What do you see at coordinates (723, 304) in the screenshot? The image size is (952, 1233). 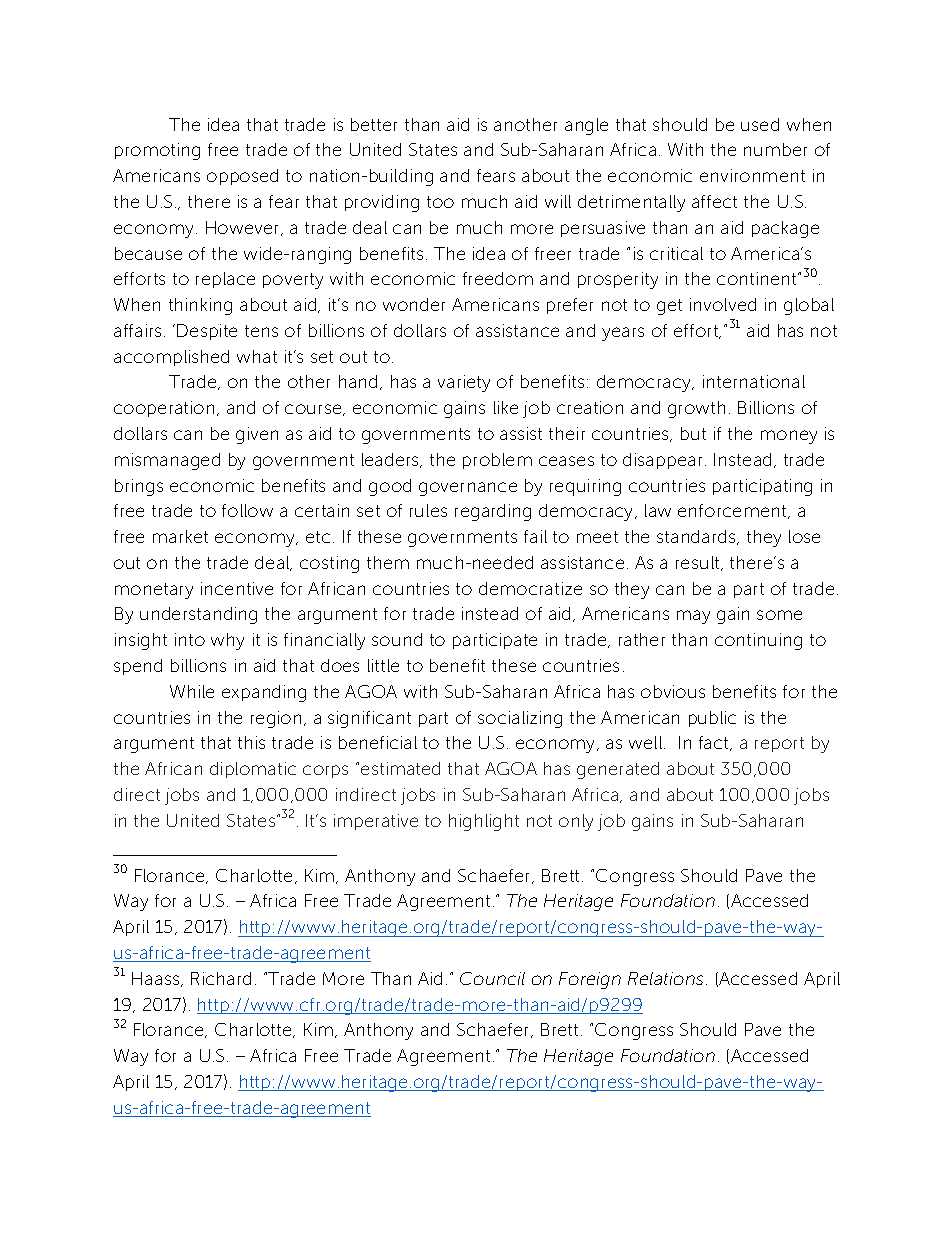 I see `involved` at bounding box center [723, 304].
